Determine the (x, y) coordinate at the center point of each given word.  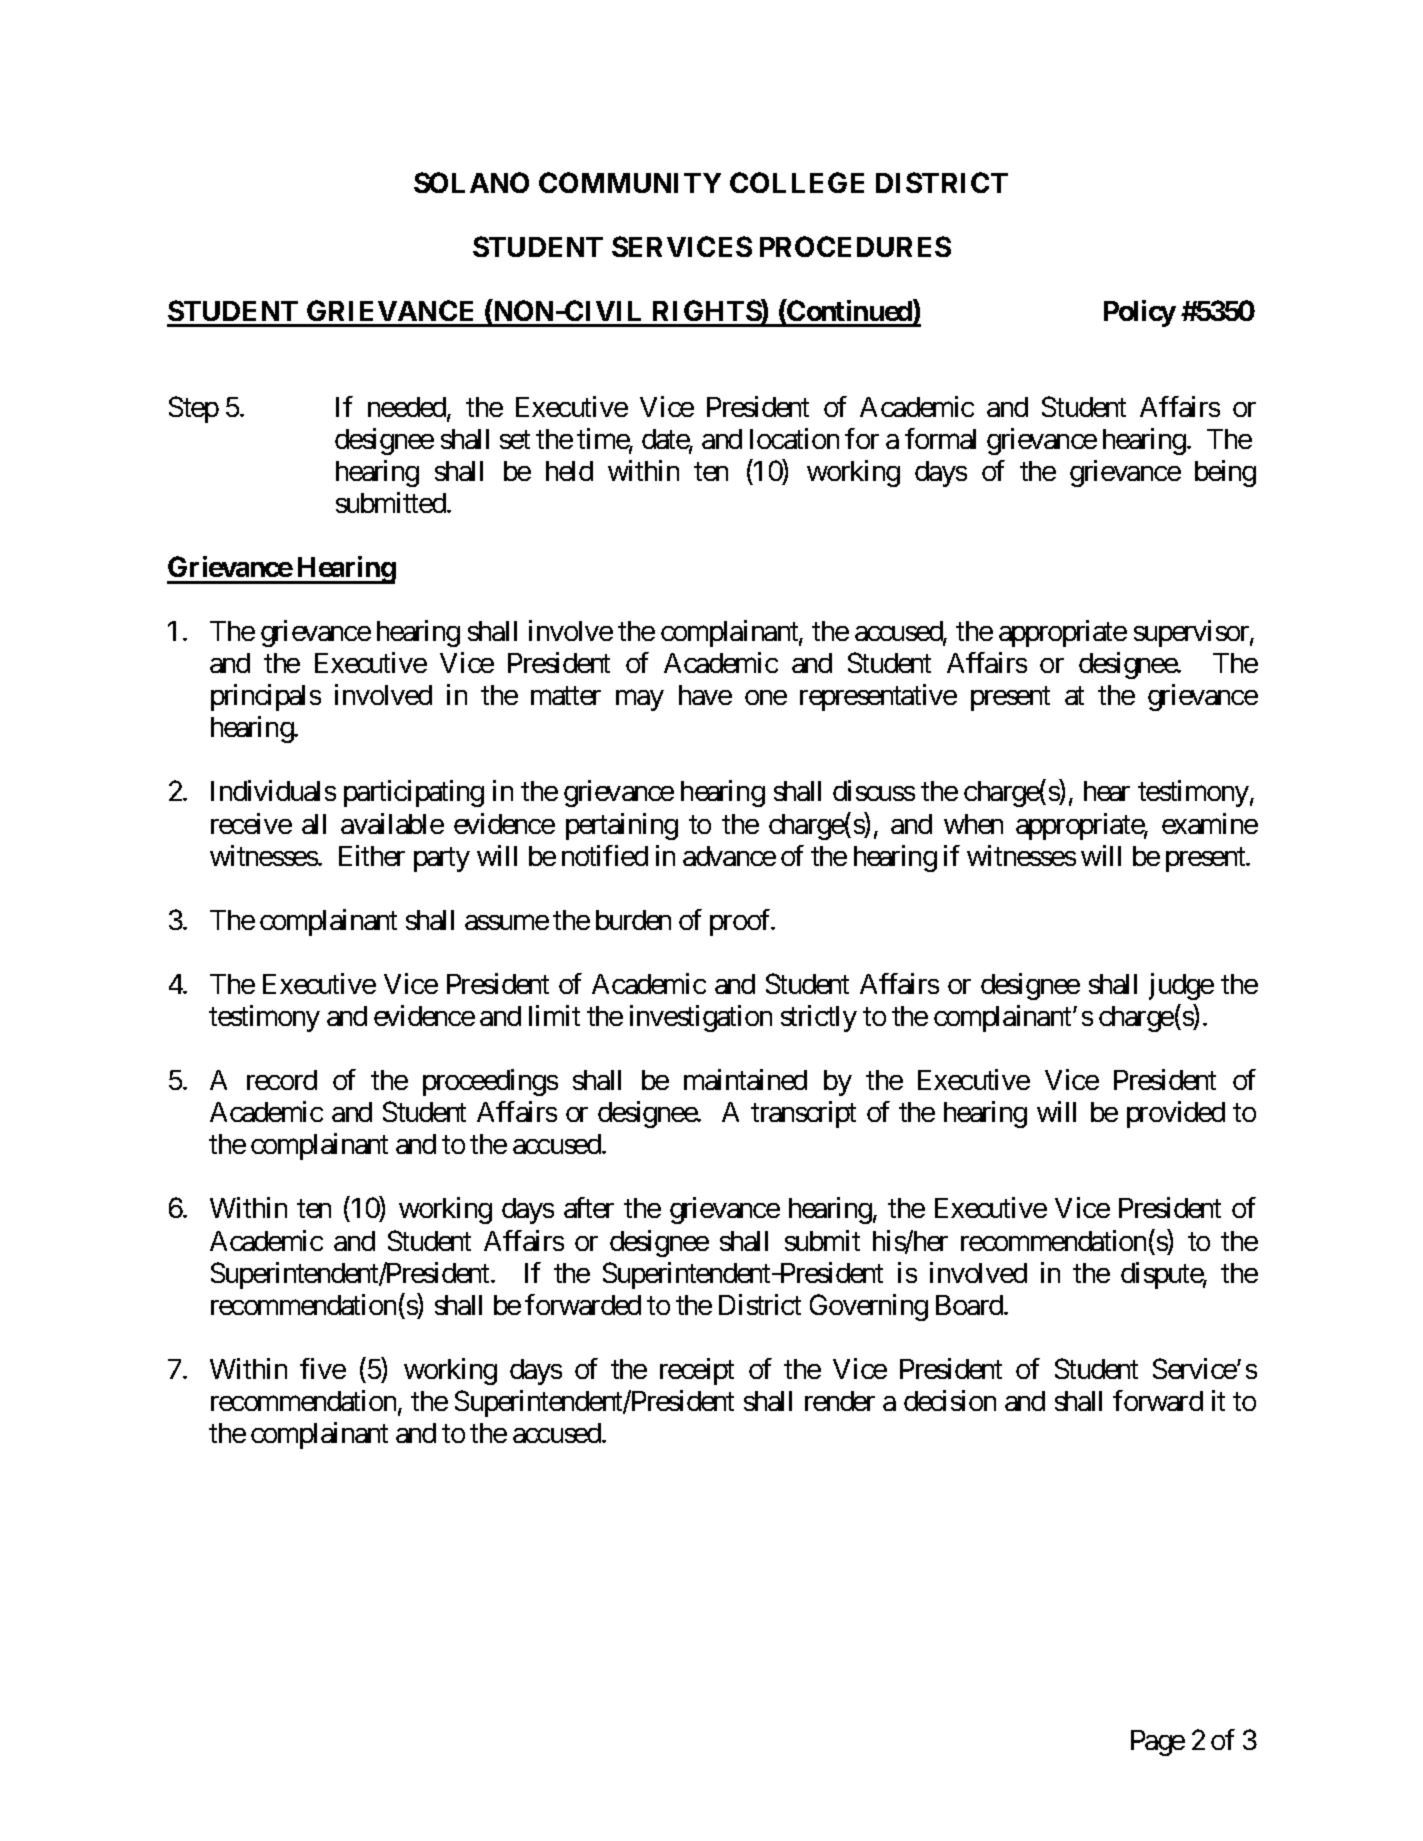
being (1225, 473)
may (640, 700)
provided (1176, 1114)
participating (414, 793)
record (282, 1080)
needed (408, 408)
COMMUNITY (630, 182)
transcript (803, 1114)
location (794, 438)
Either (372, 855)
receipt (697, 1371)
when (973, 824)
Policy (1140, 313)
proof (741, 922)
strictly (819, 1018)
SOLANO (471, 182)
